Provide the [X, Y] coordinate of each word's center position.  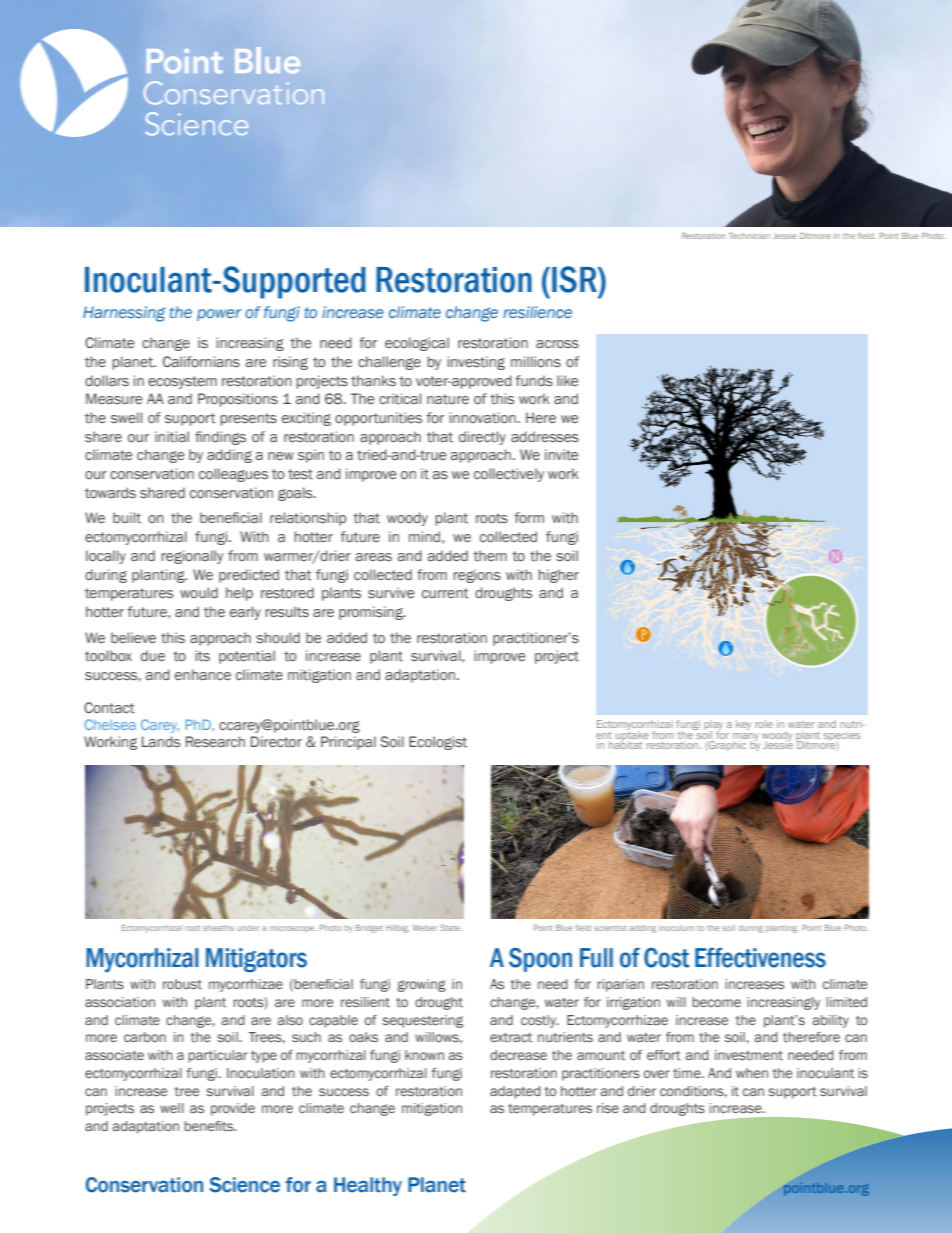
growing [421, 985]
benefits [210, 1126]
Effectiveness [760, 958]
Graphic [726, 746]
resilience [537, 312]
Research [215, 742]
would [199, 592]
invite [561, 454]
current [445, 593]
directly [482, 438]
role [764, 724]
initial [172, 437]
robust [182, 984]
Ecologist [438, 743]
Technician [749, 236]
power [219, 315]
